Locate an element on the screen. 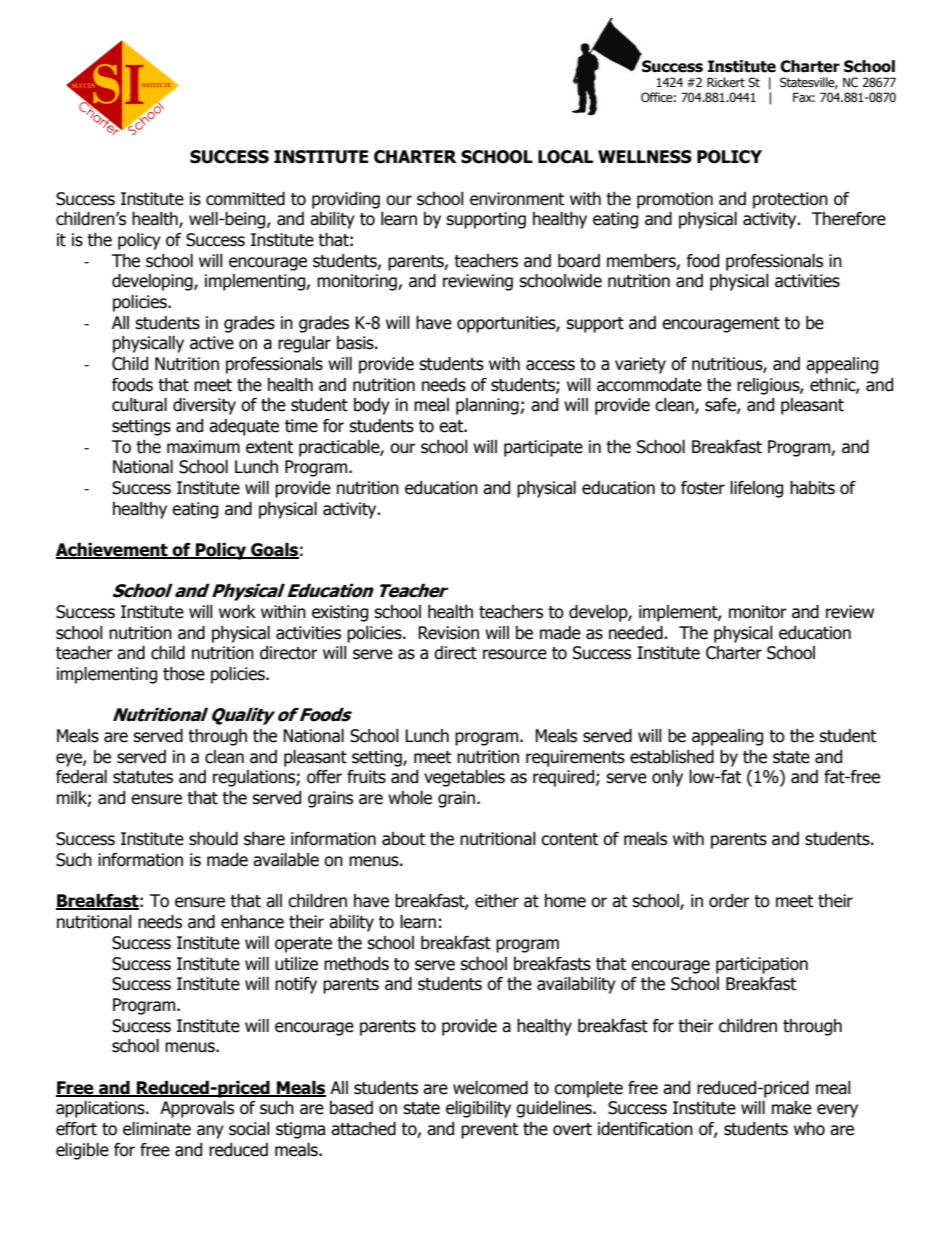  environment is located at coordinates (517, 199).
